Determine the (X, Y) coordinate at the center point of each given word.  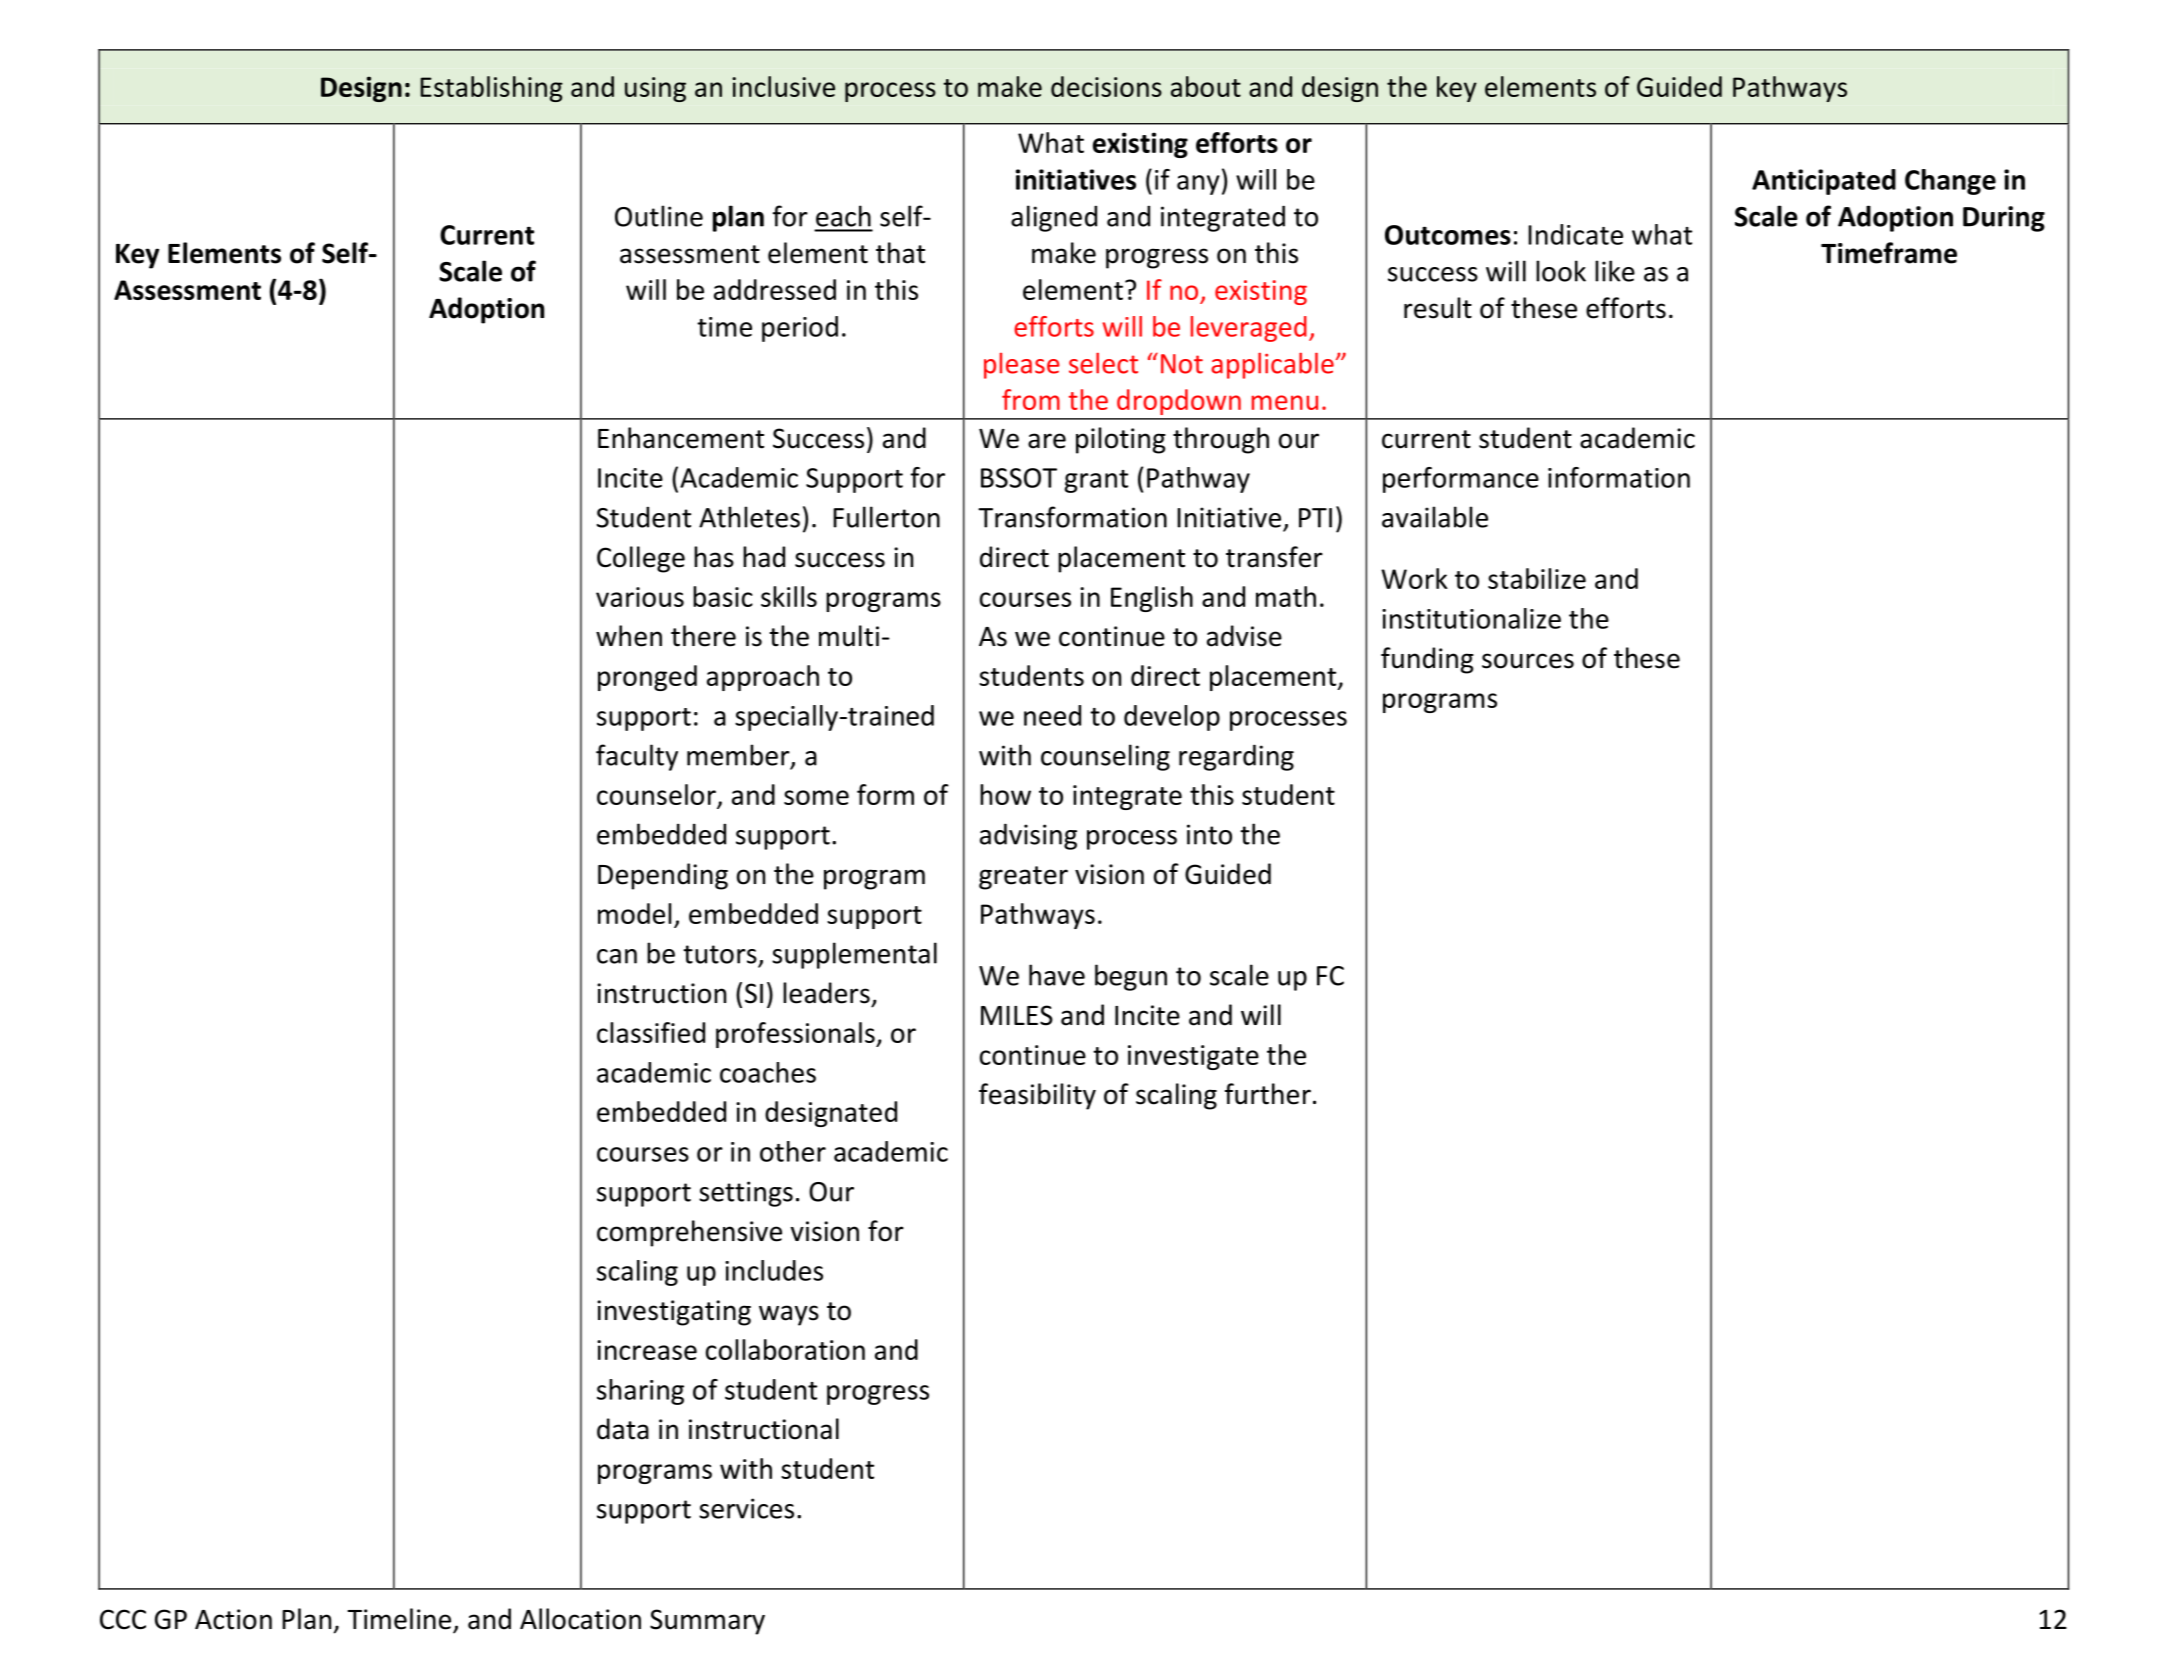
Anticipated (1824, 182)
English (1152, 599)
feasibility (1037, 1096)
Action (233, 1619)
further (1268, 1094)
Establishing (491, 89)
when (629, 636)
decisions (1106, 86)
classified (651, 1032)
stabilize (1537, 578)
